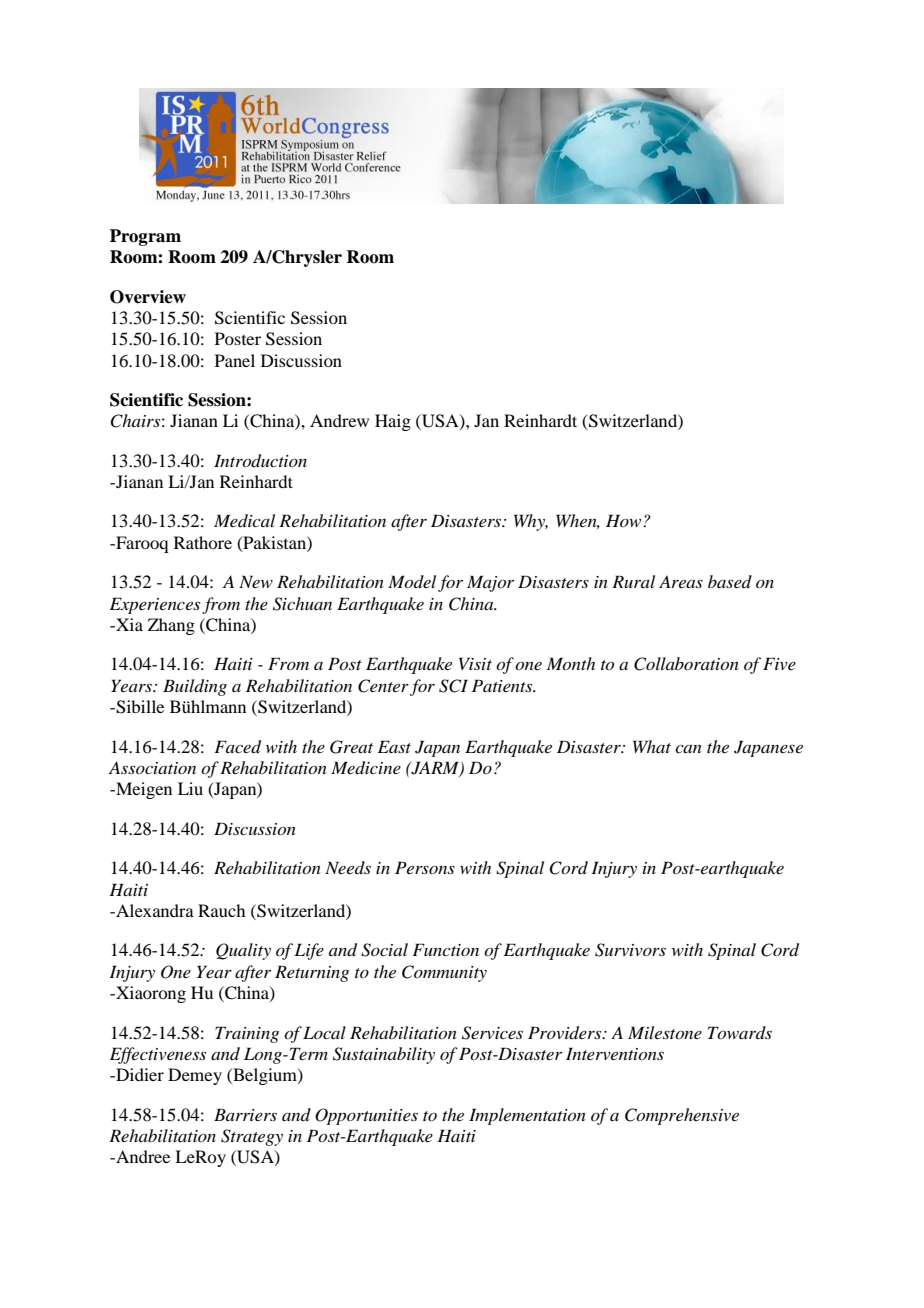 This page has height=1308, width=924. Describe the element at coordinates (145, 237) in the page. I see `Program` at that location.
